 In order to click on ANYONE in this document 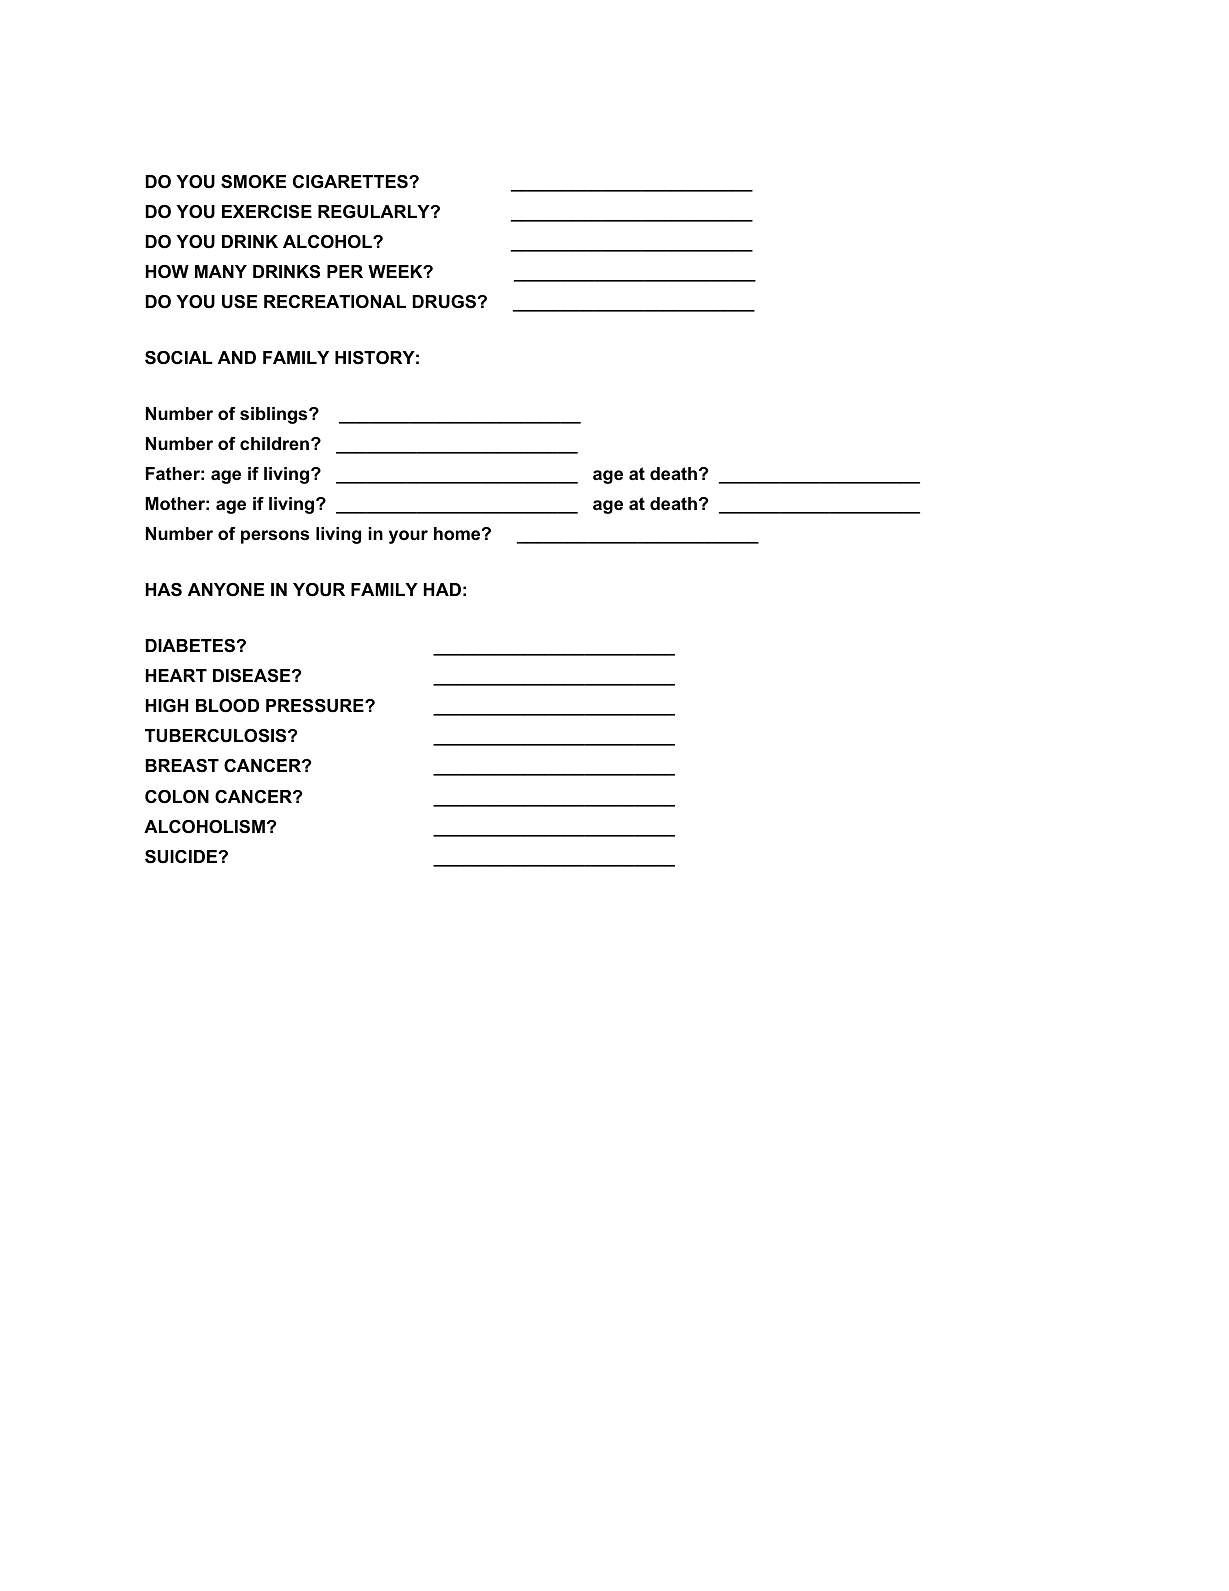, I will do `click(226, 590)`.
